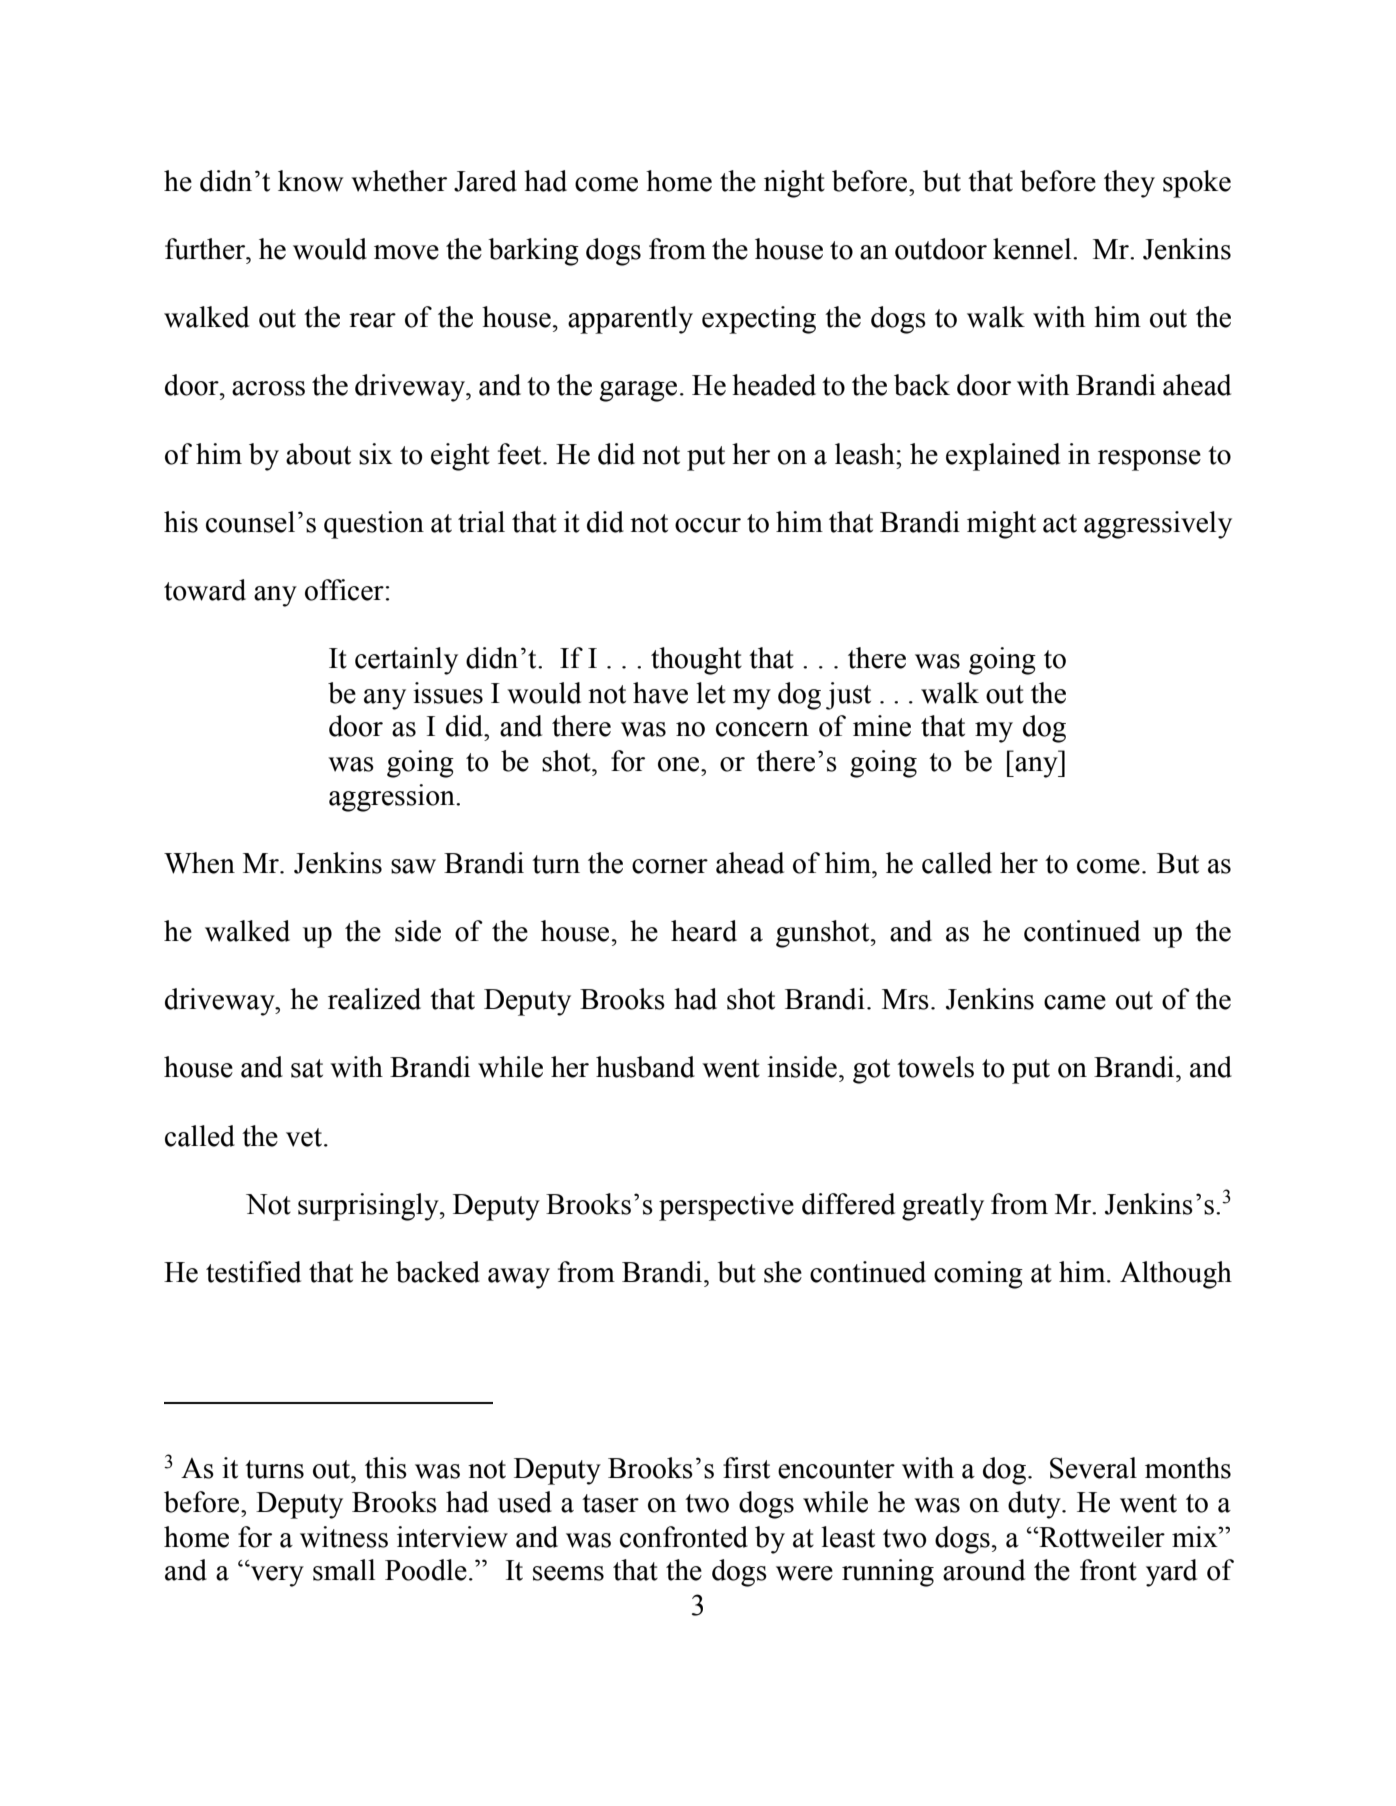  I want to click on thought, so click(696, 661).
